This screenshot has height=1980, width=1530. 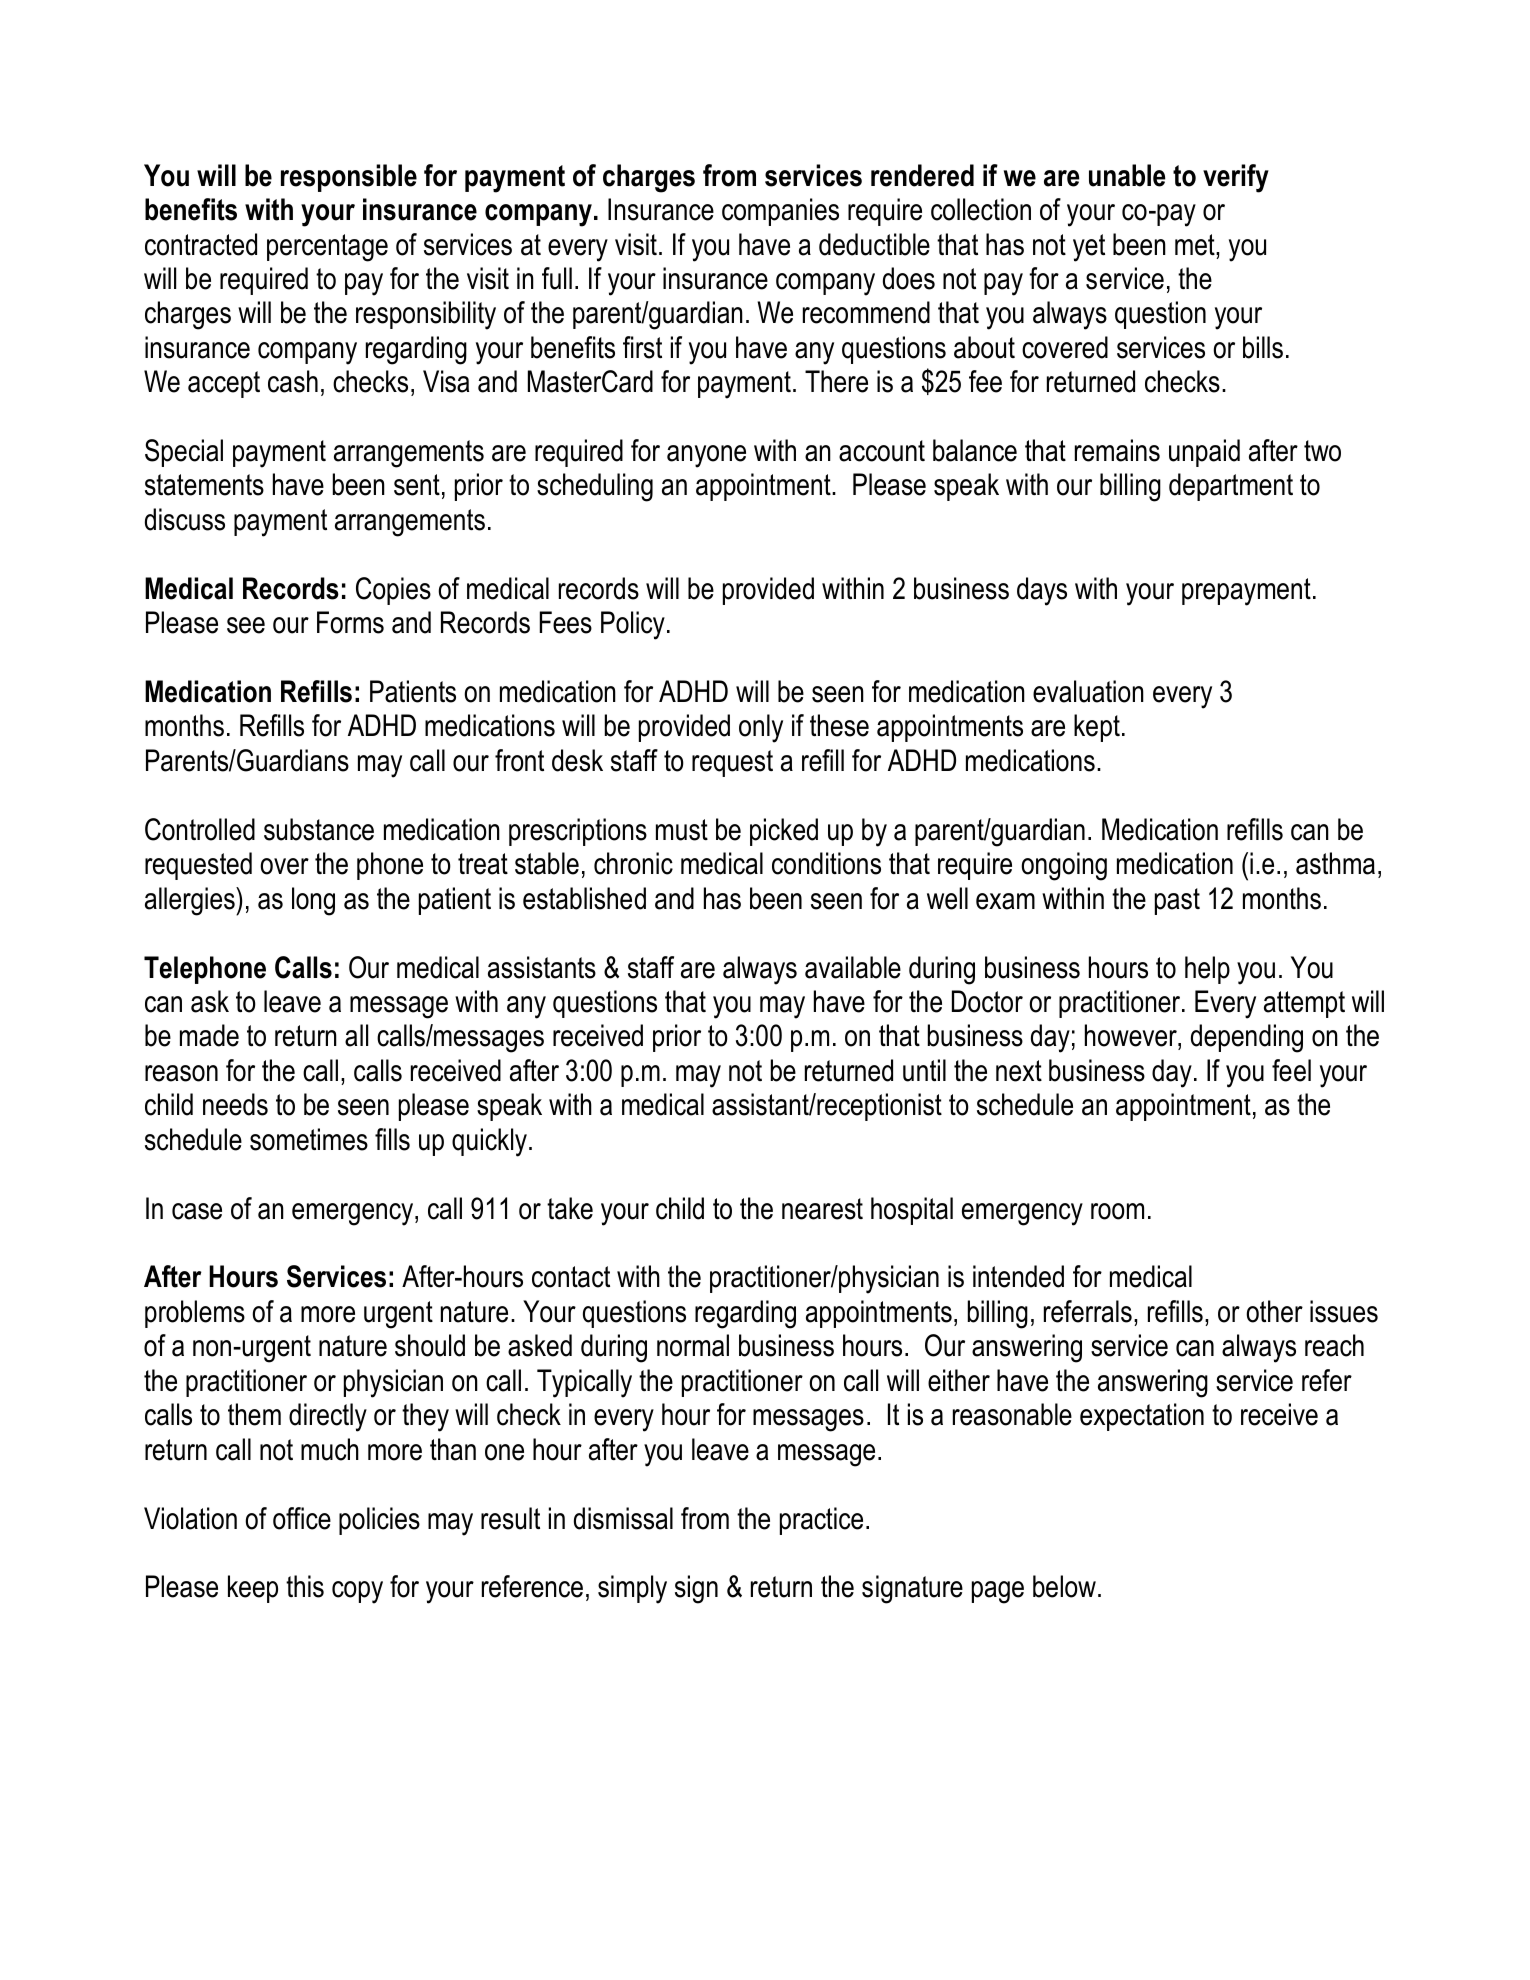 I want to click on kept, so click(x=1097, y=728).
